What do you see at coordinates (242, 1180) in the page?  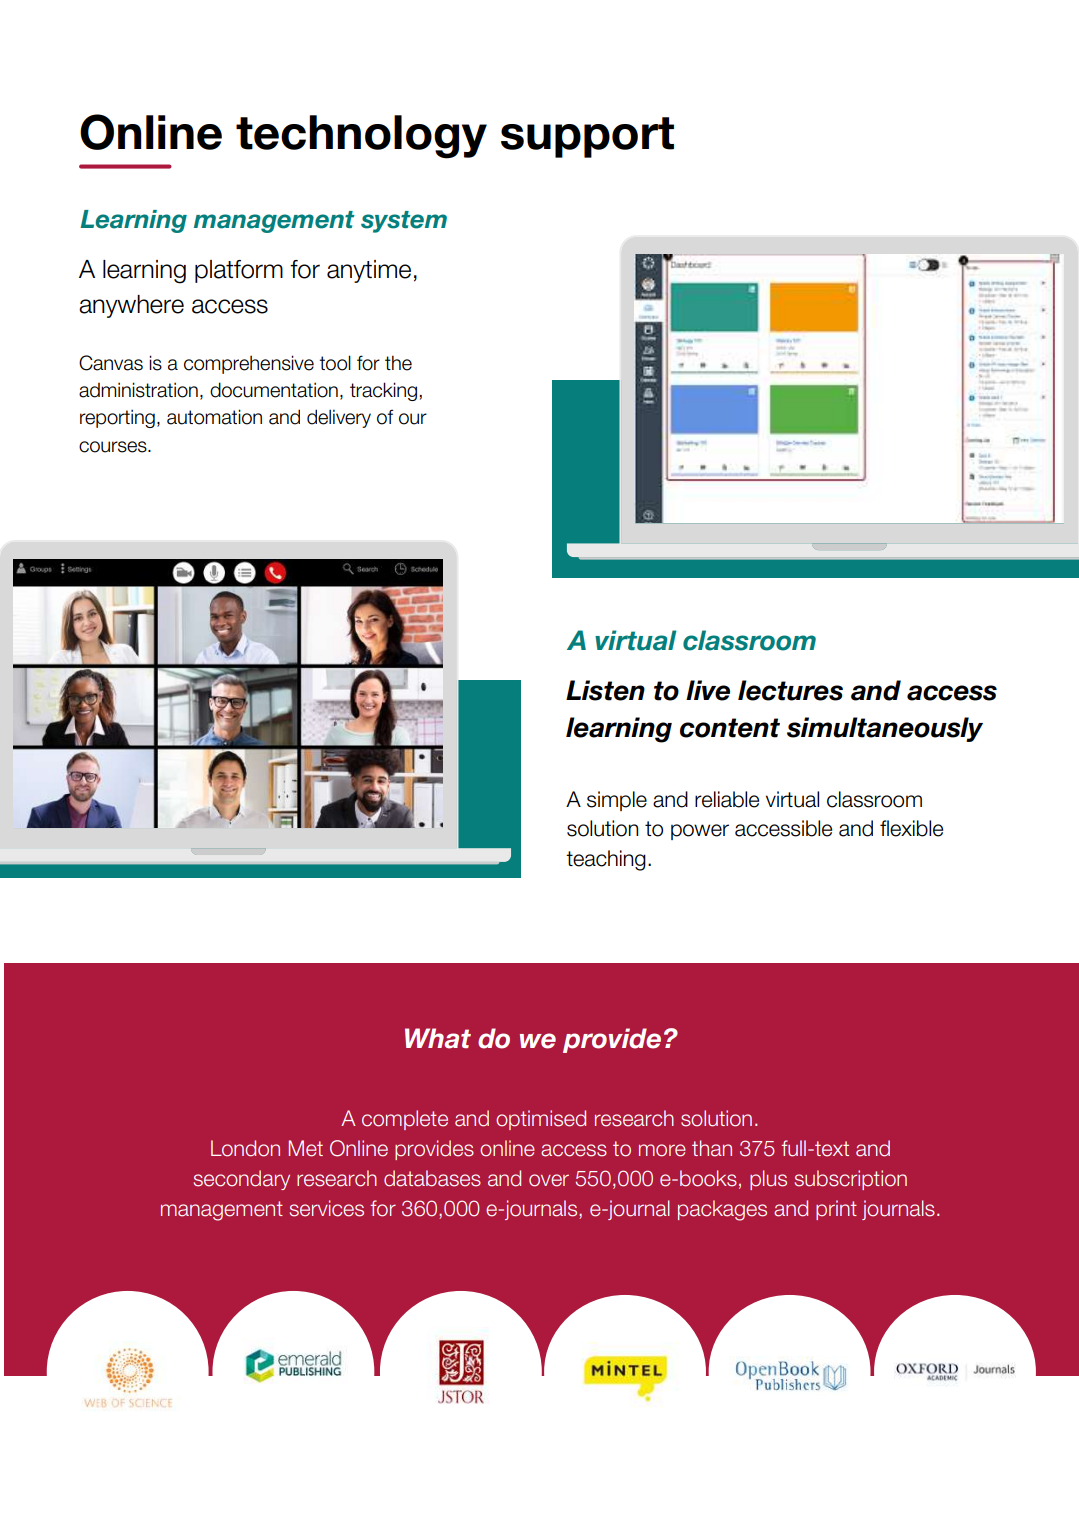 I see `secondary` at bounding box center [242, 1180].
